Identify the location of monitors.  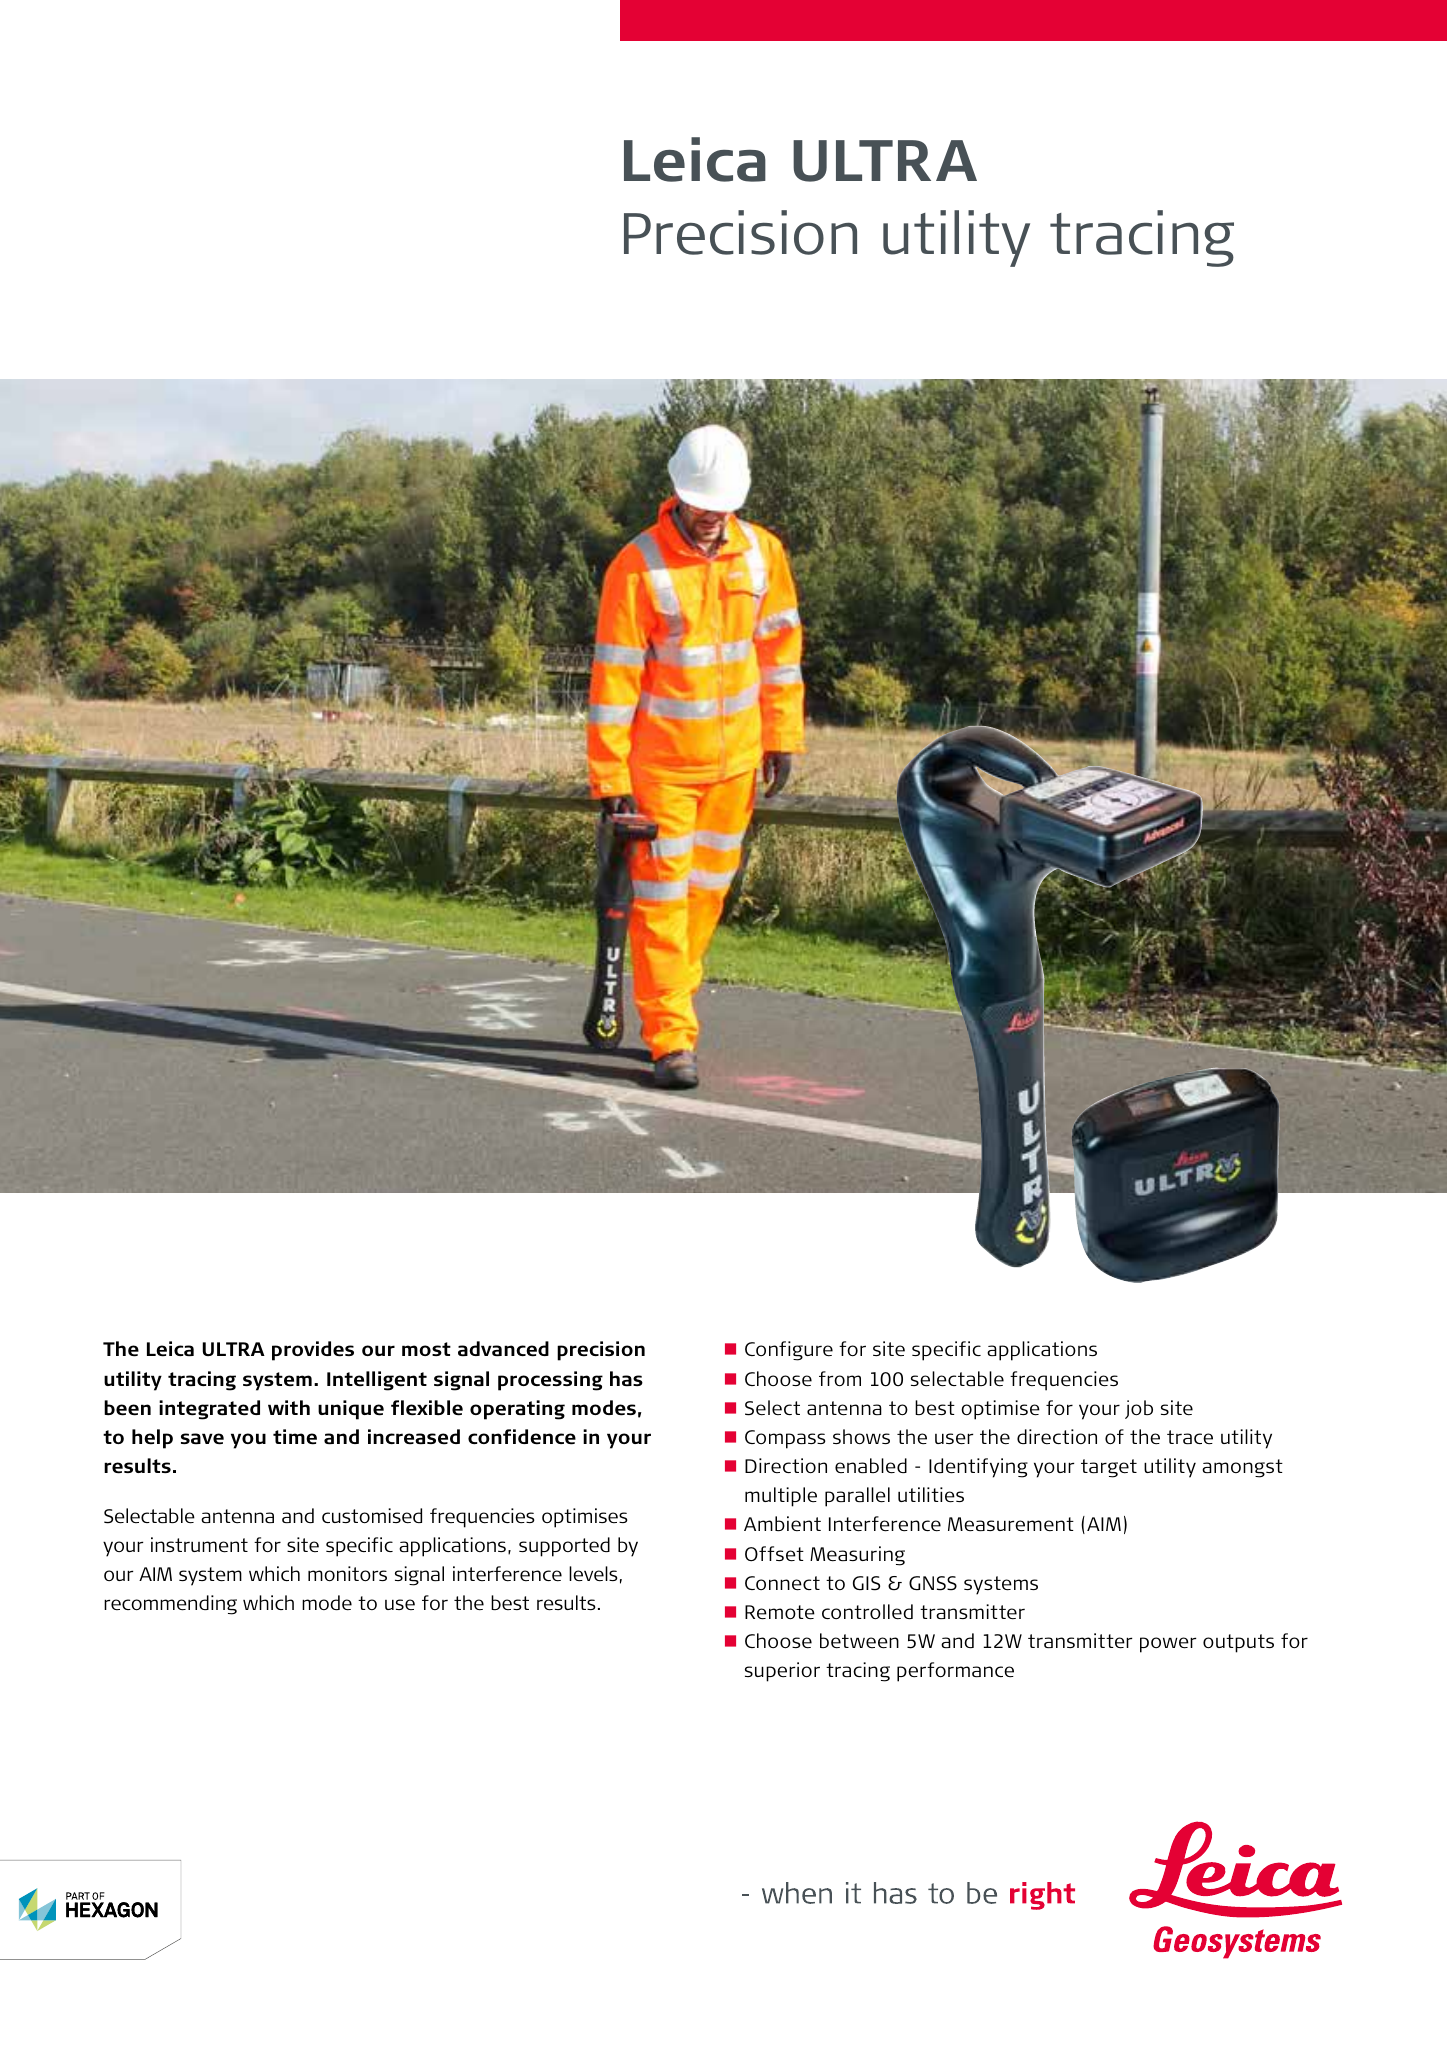
(347, 1574).
